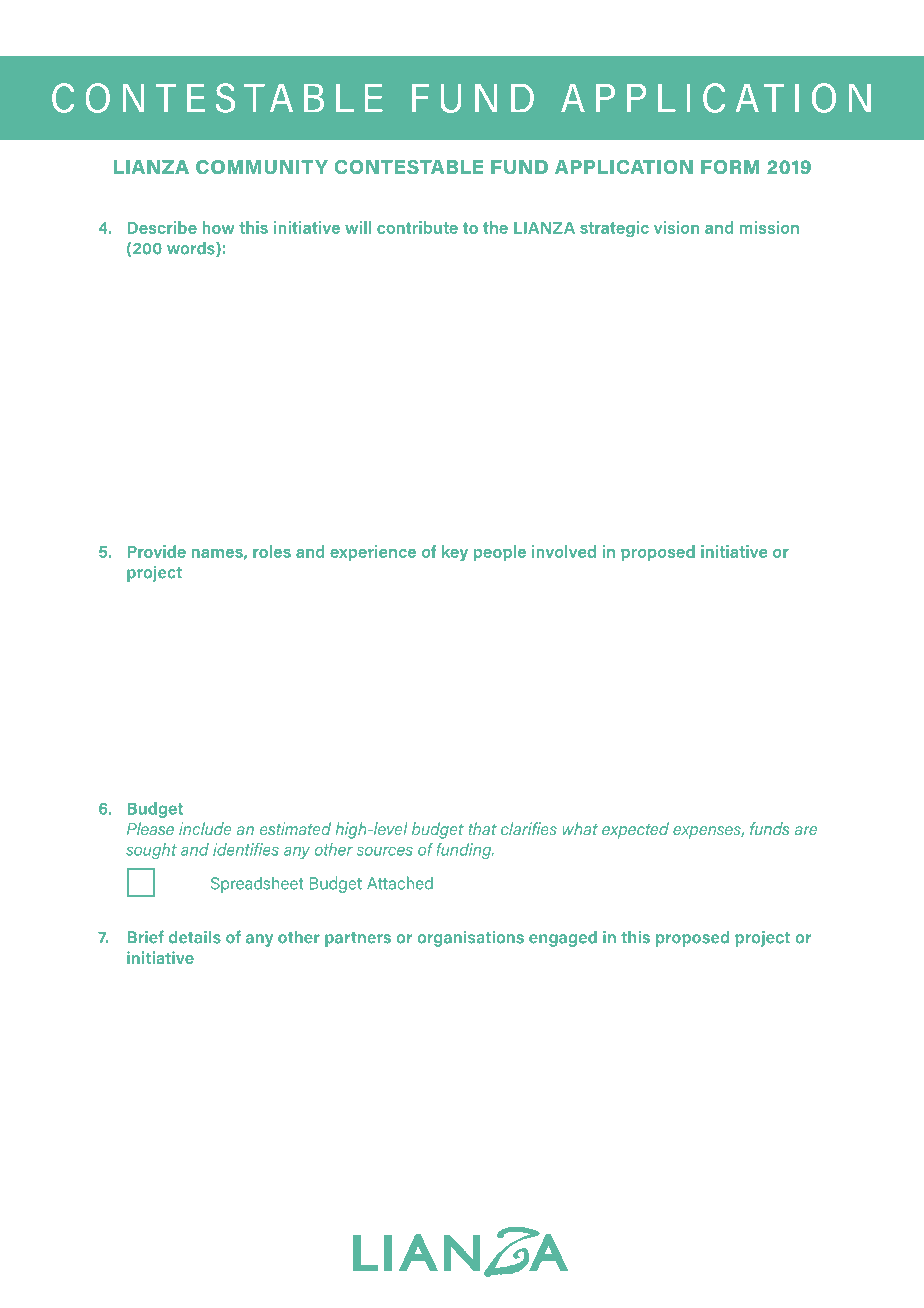 The height and width of the document is (1308, 924). Describe the element at coordinates (192, 249) in the document. I see `words` at that location.
